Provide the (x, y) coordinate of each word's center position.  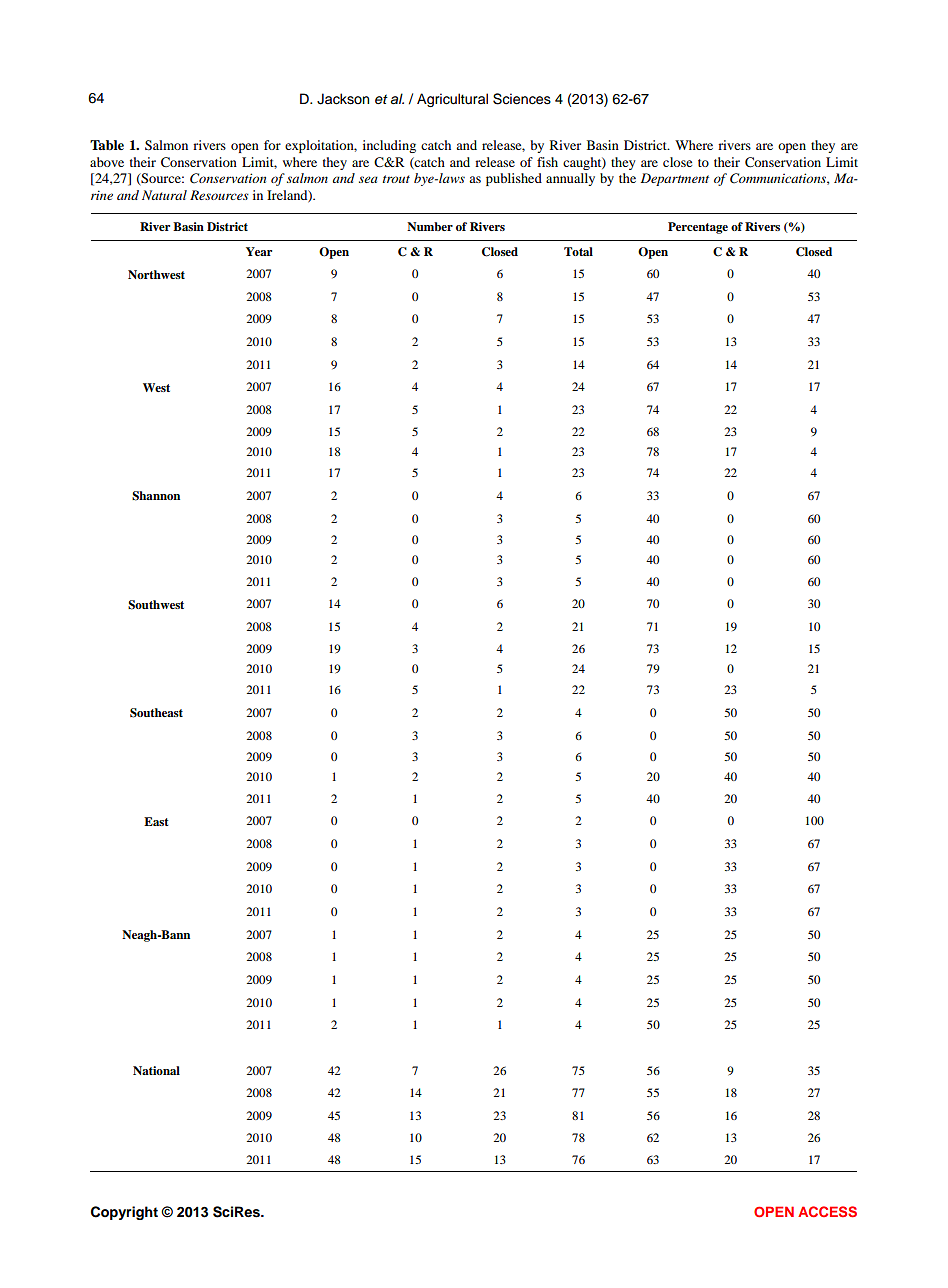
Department (675, 179)
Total (578, 251)
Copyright (124, 1213)
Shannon (156, 496)
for (272, 145)
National (156, 1070)
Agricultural (452, 100)
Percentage (698, 228)
